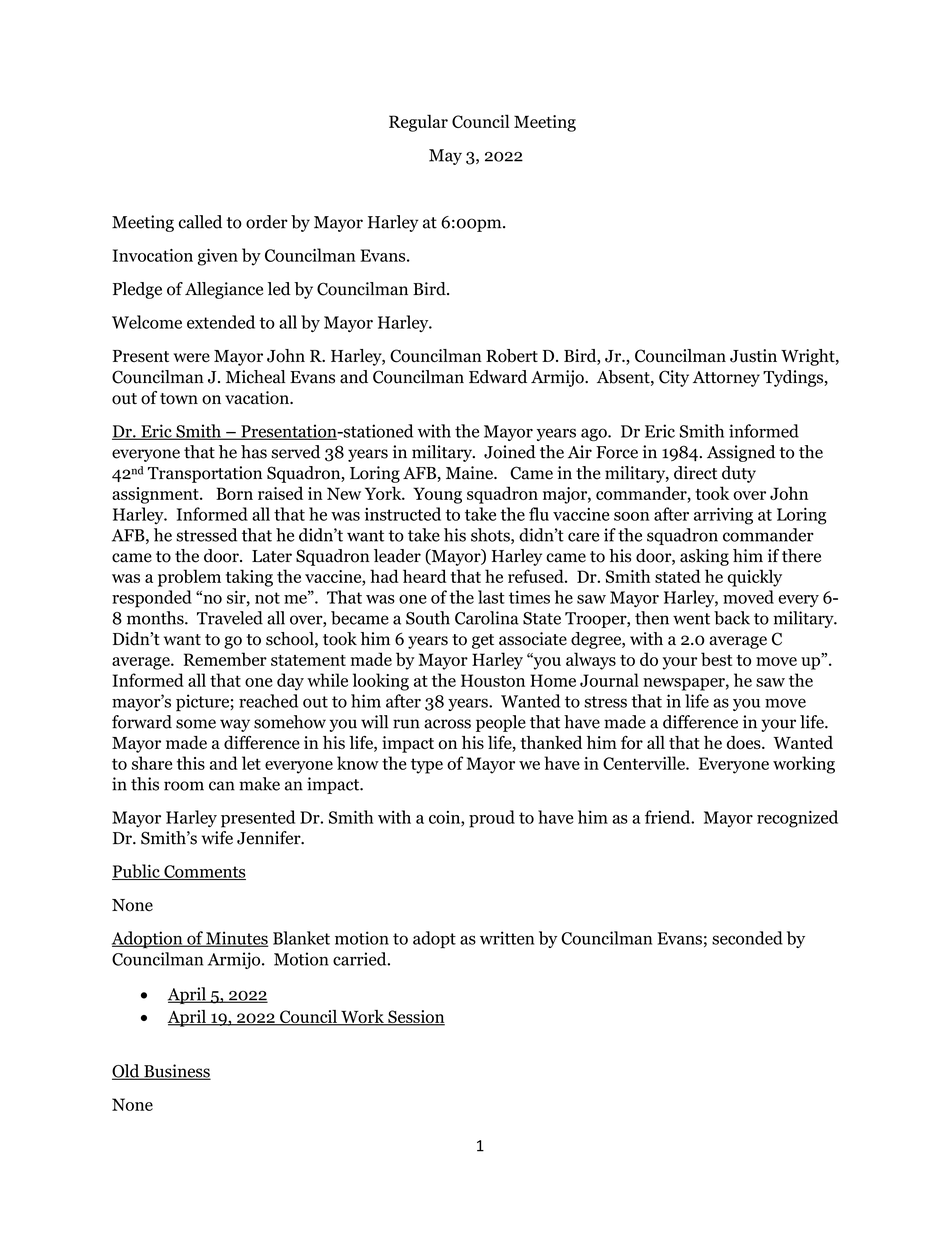  Describe the element at coordinates (753, 356) in the screenshot. I see `Justin` at that location.
